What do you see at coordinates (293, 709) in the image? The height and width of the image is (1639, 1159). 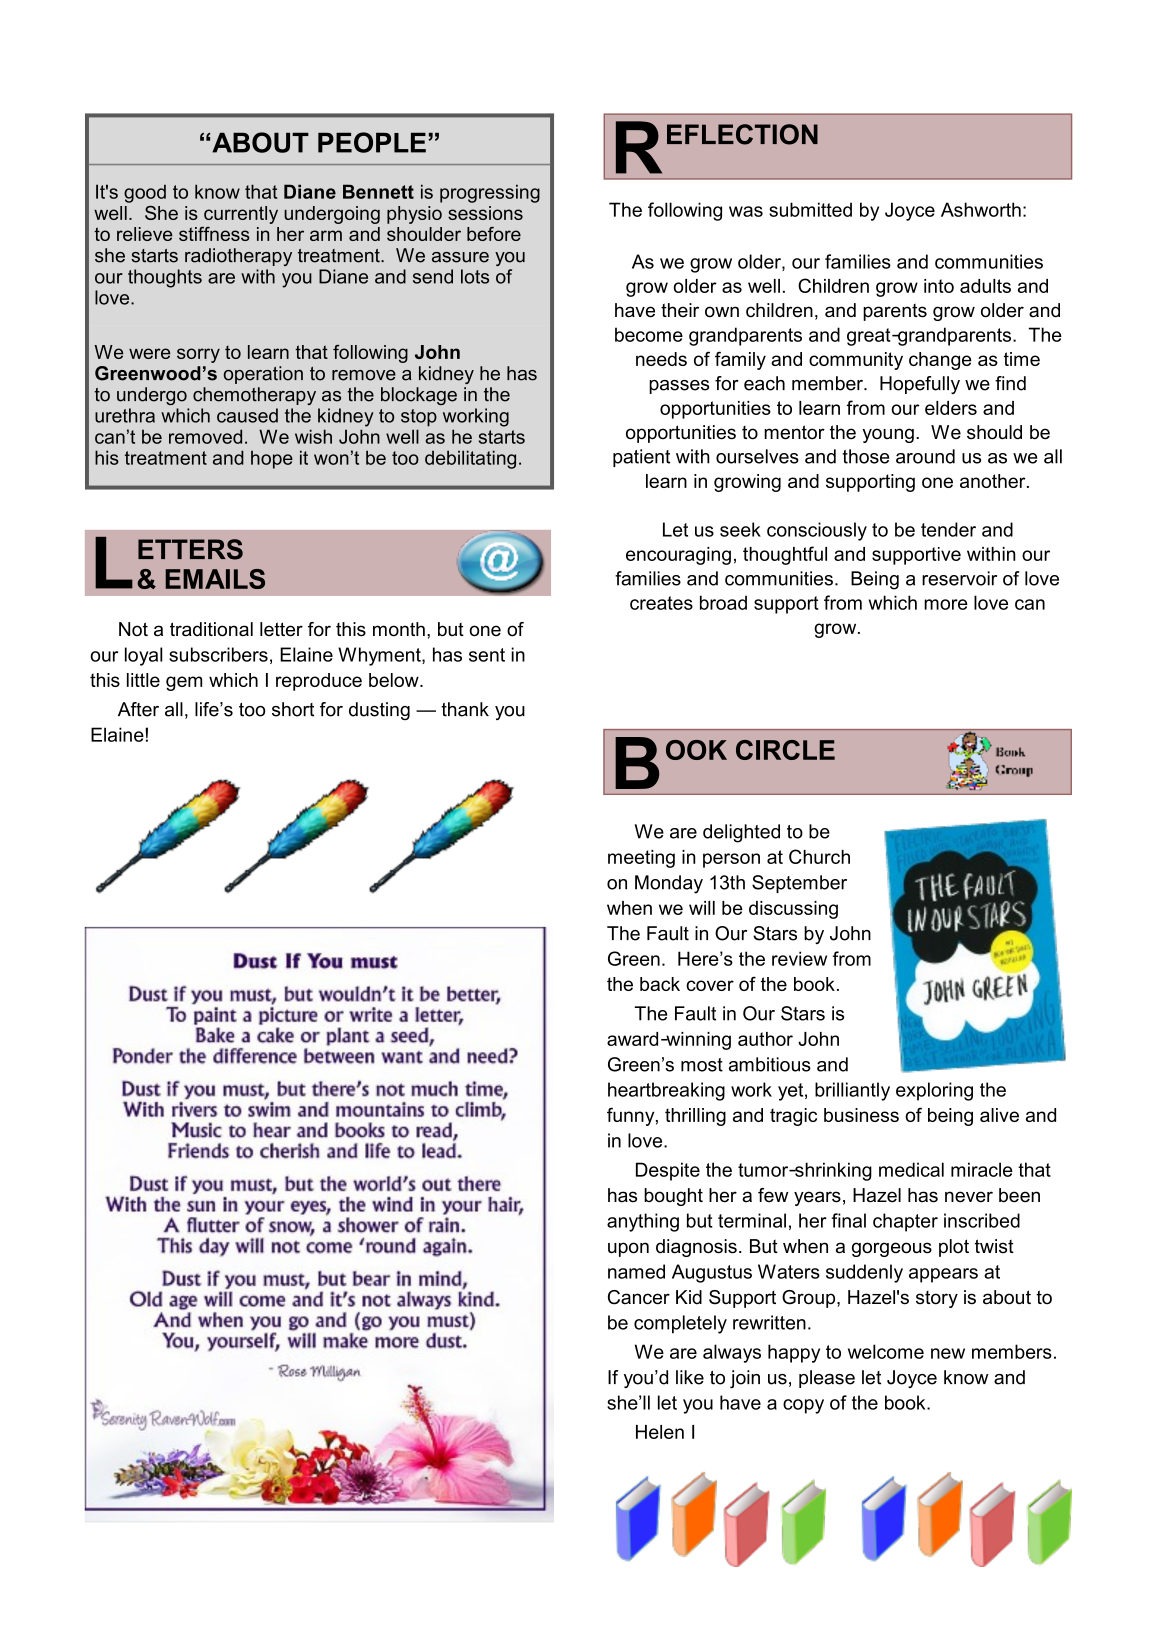 I see `short` at bounding box center [293, 709].
